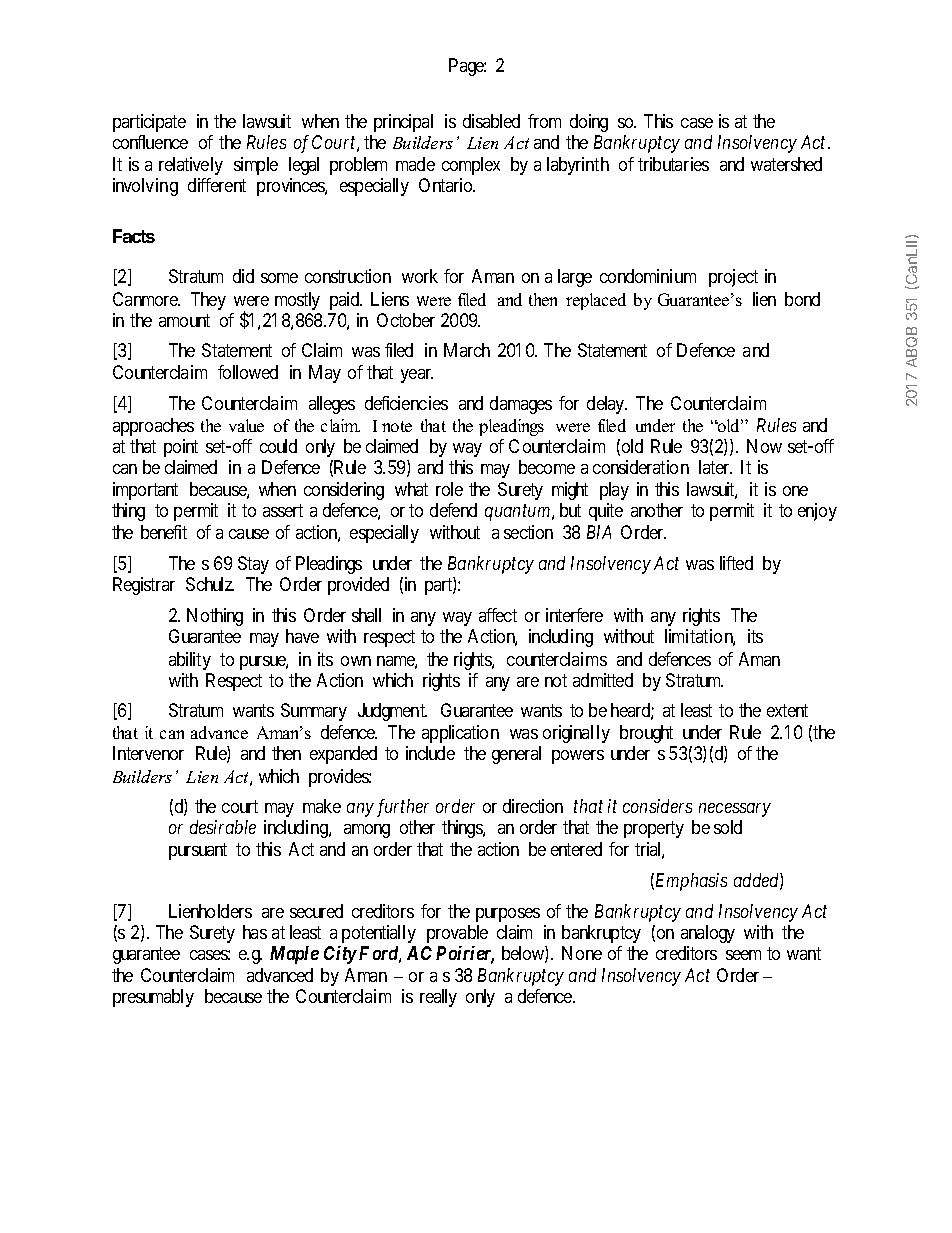 Image resolution: width=952 pixels, height=1233 pixels. I want to click on presumably, so click(153, 998).
